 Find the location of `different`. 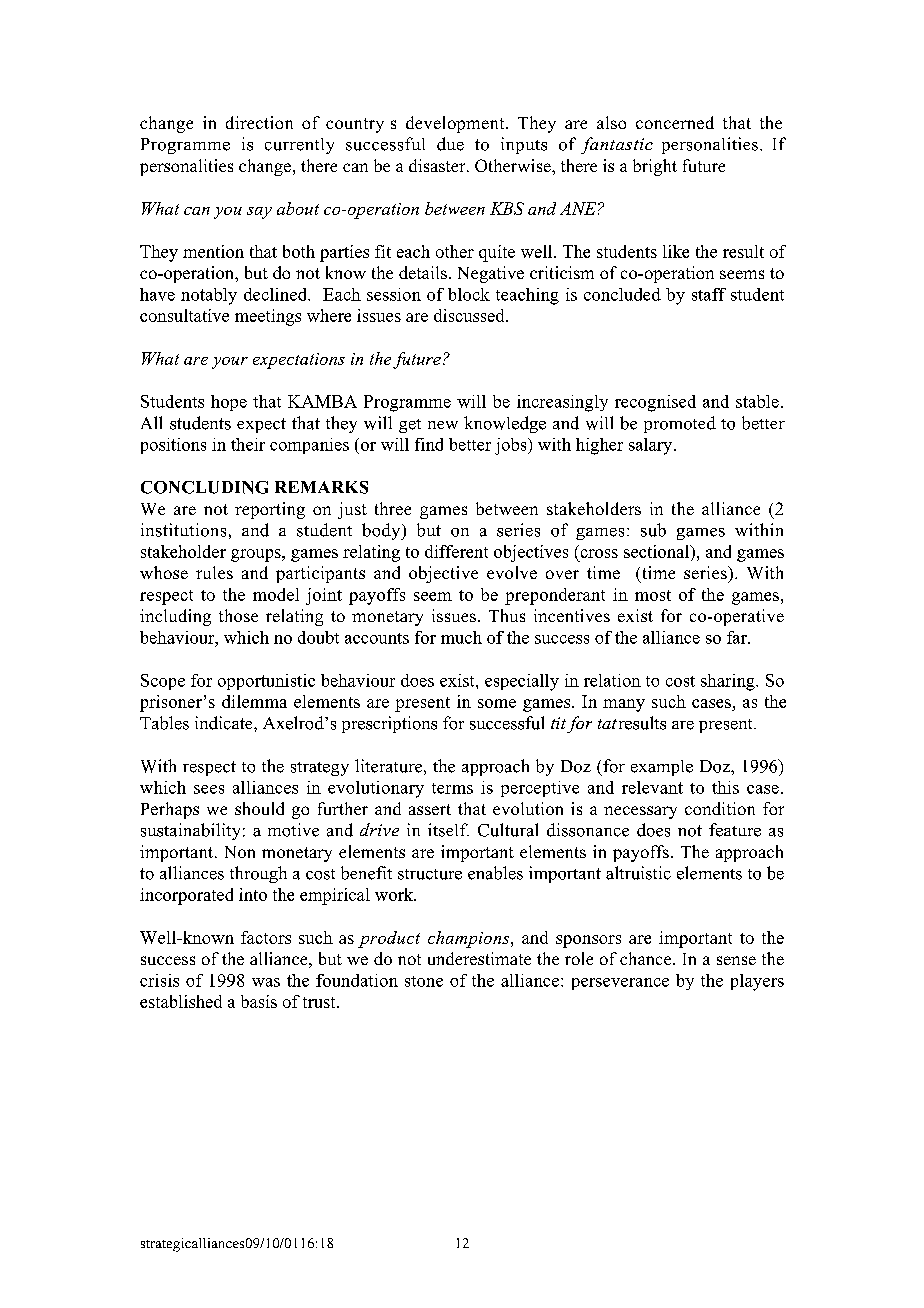

different is located at coordinates (456, 551).
